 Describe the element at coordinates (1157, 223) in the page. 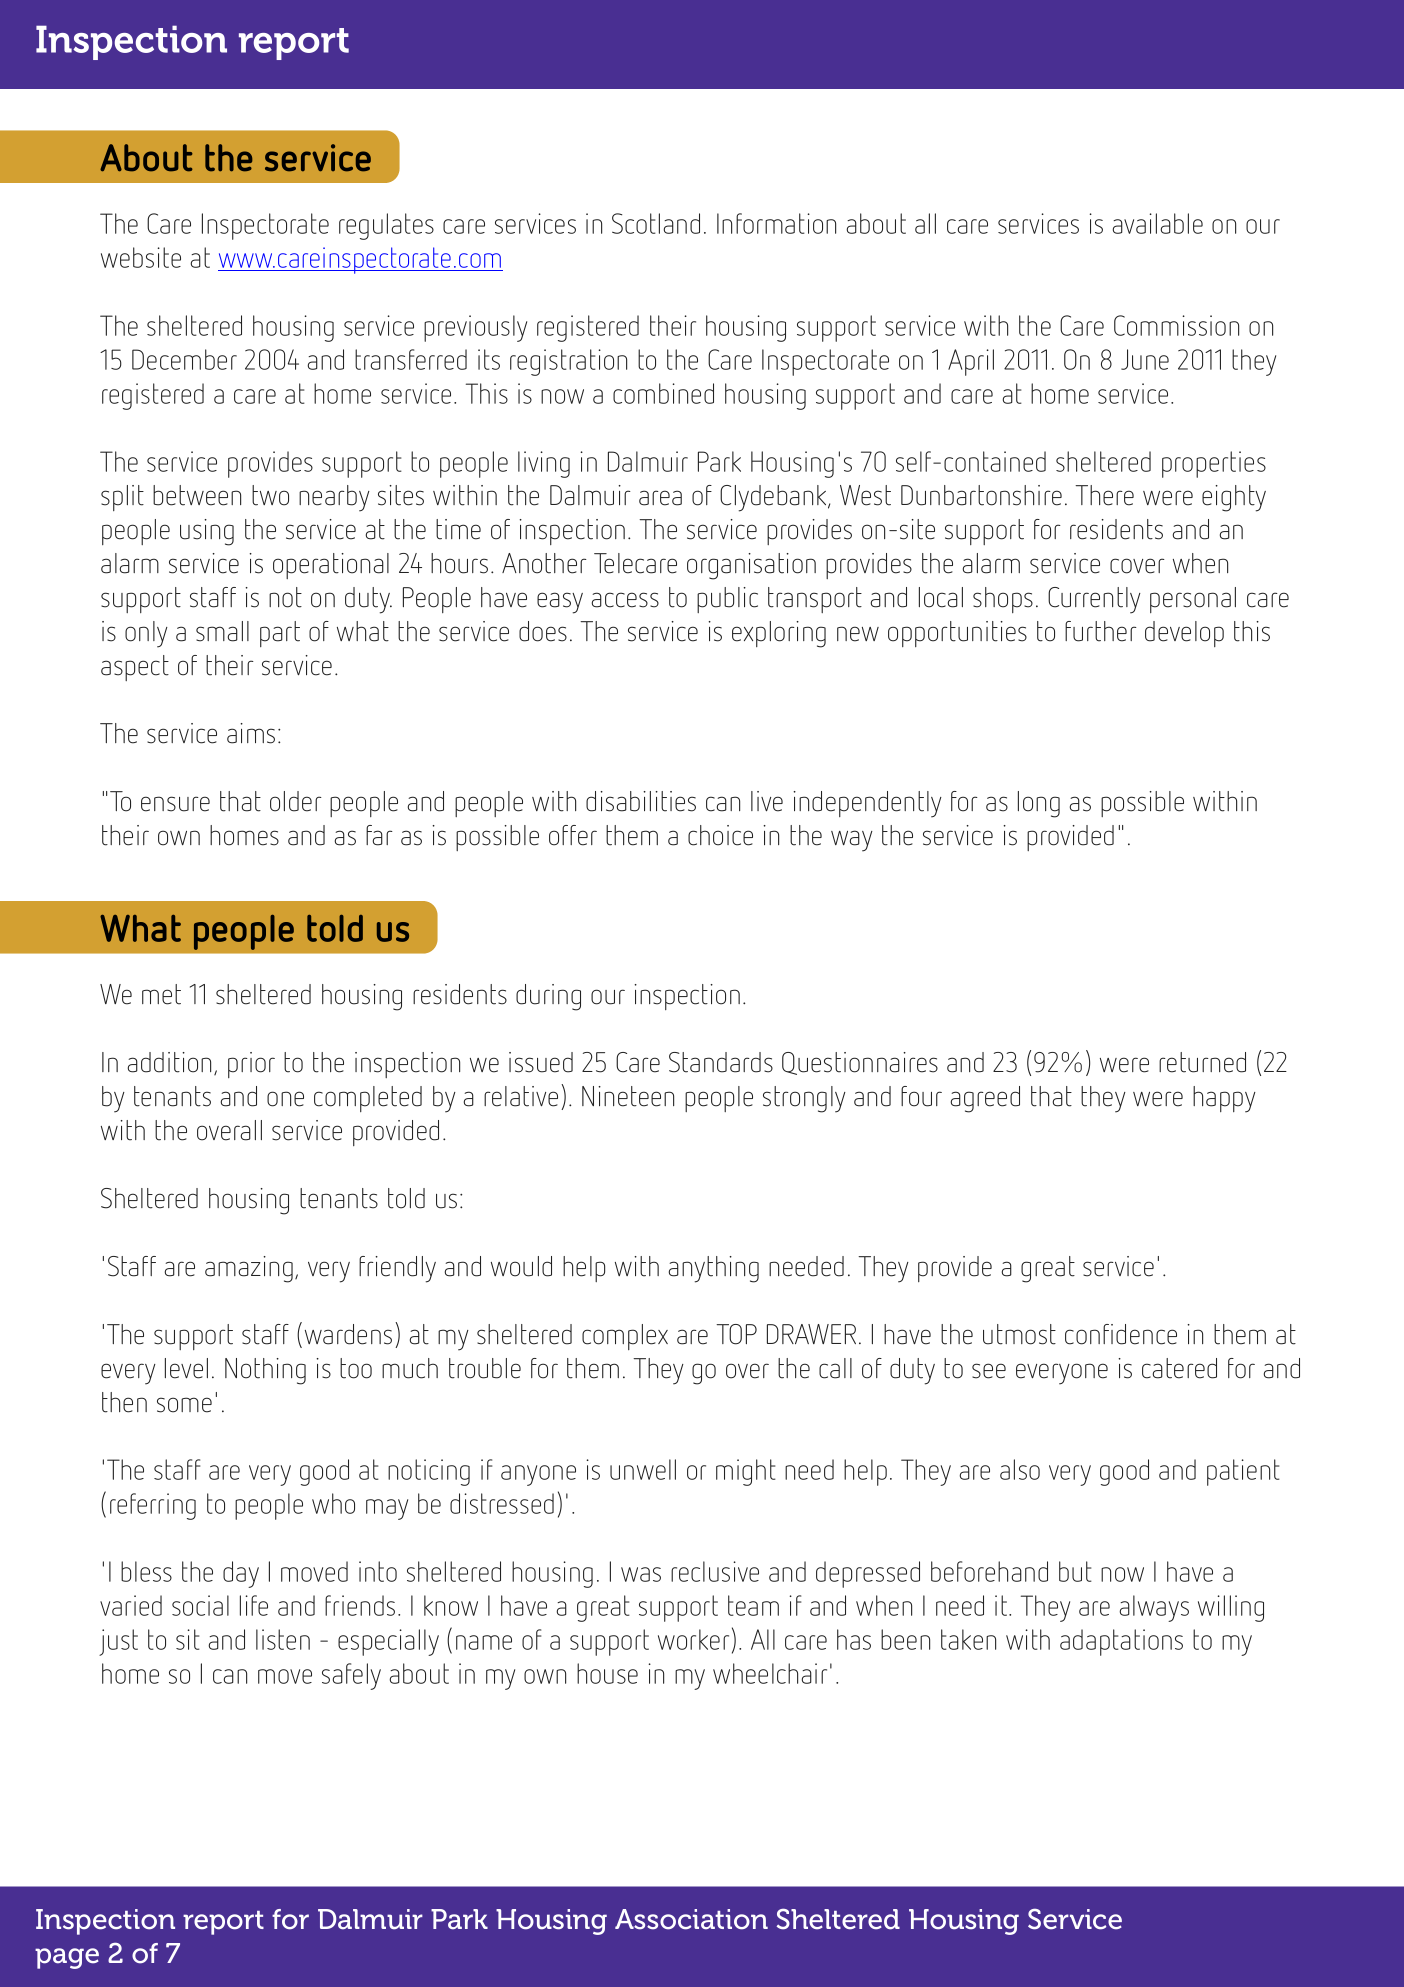

I see `available` at that location.
